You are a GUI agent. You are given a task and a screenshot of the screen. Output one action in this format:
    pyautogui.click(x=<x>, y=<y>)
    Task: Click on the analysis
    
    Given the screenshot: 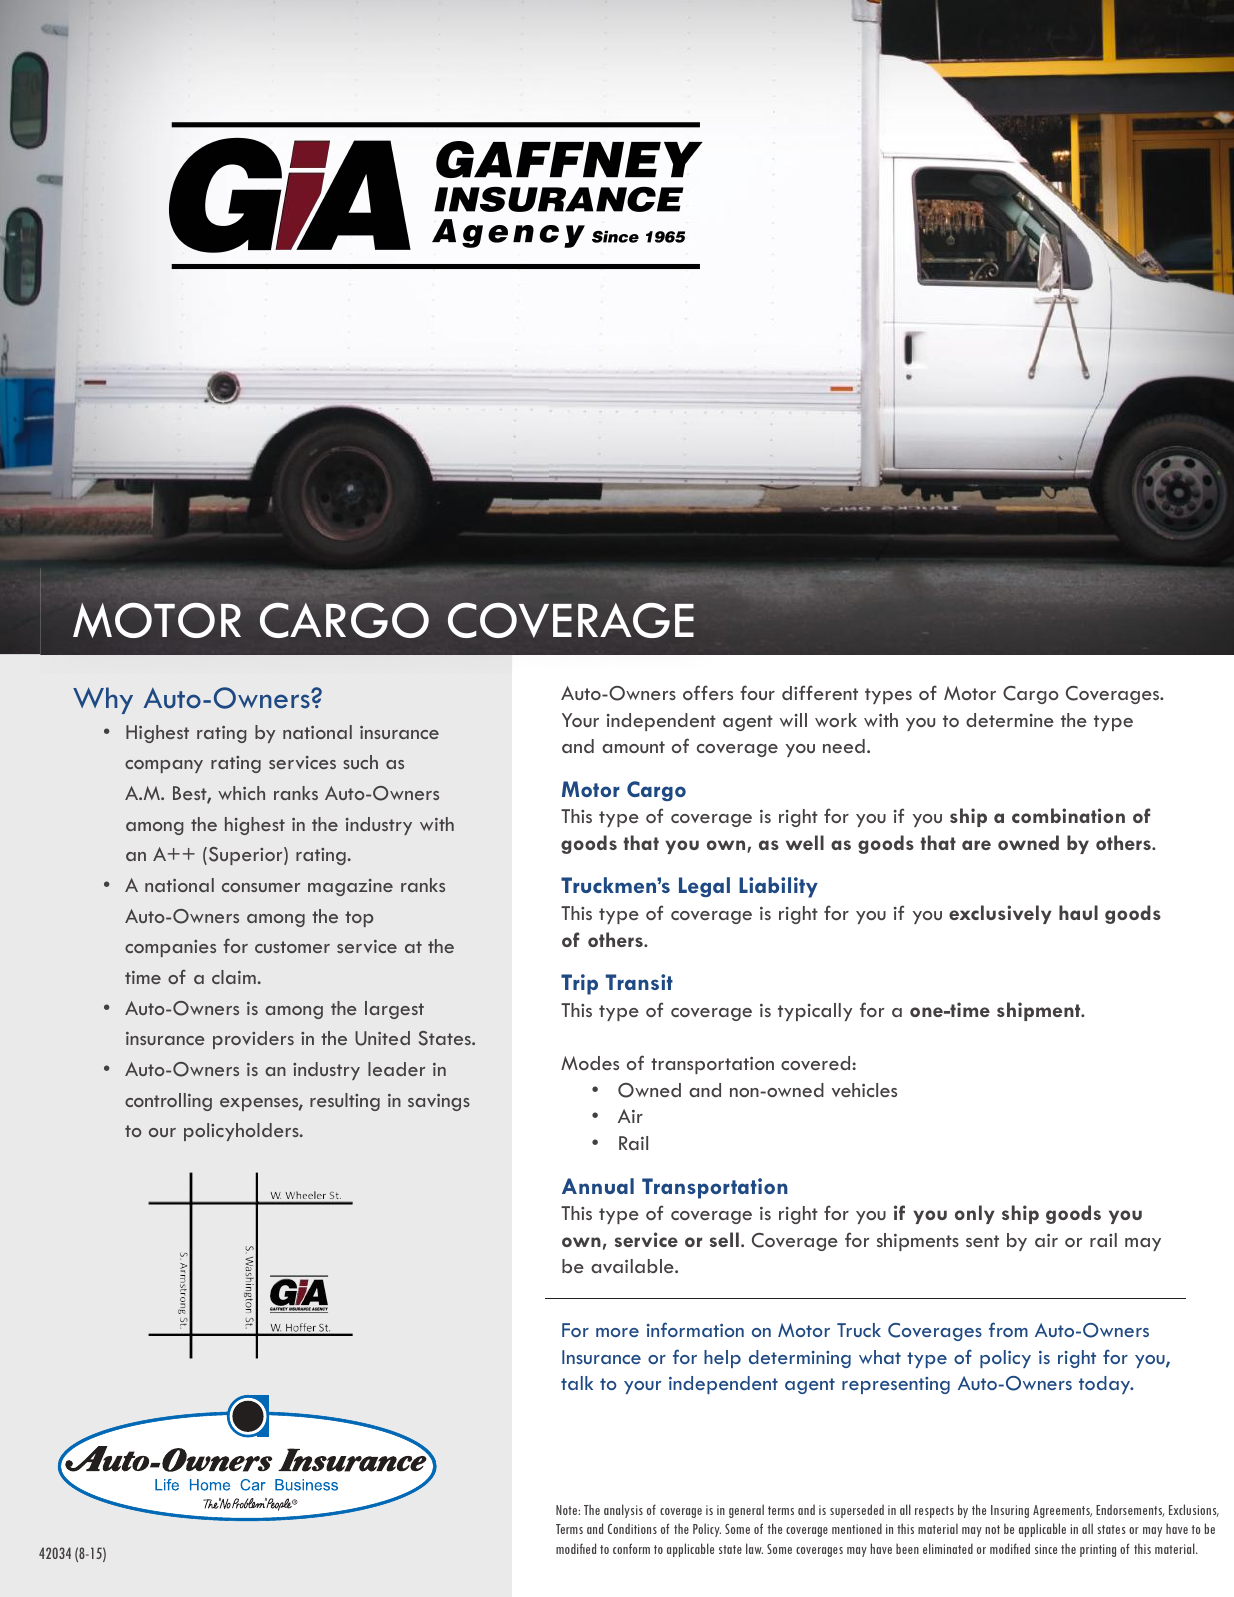 What is the action you would take?
    pyautogui.click(x=623, y=1511)
